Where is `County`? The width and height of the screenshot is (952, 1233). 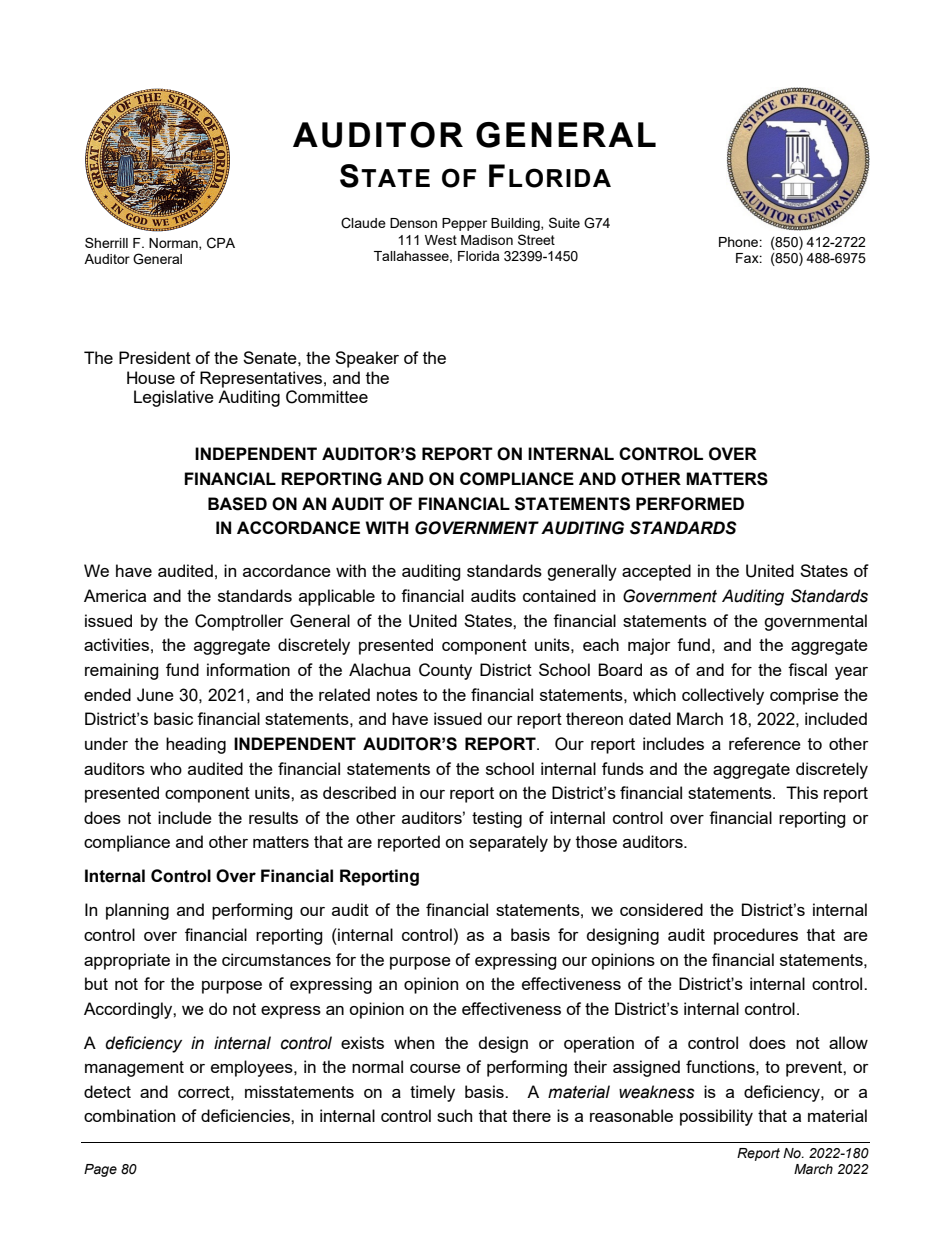
County is located at coordinates (445, 671).
